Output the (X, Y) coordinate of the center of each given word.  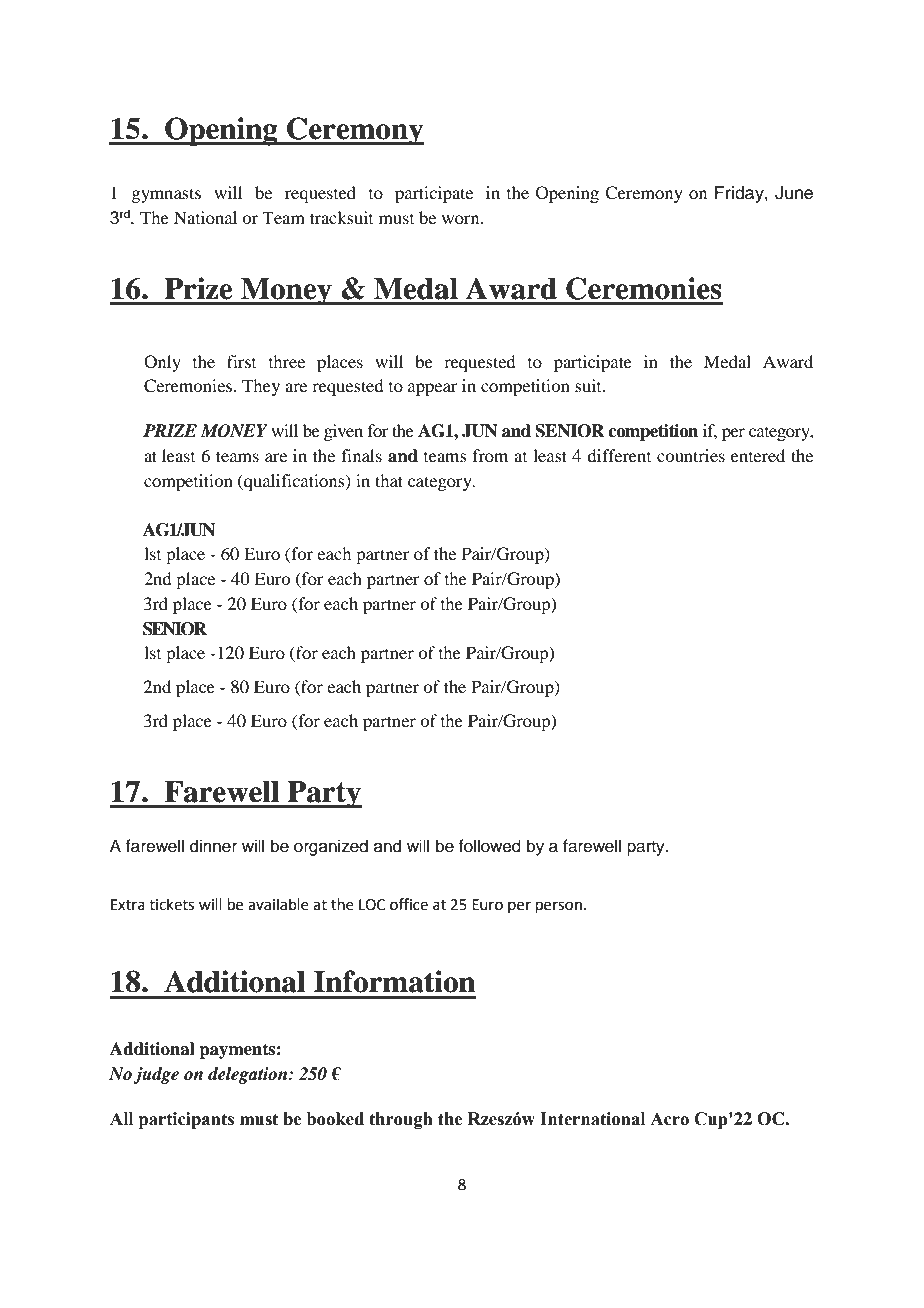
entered (758, 455)
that (389, 480)
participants (186, 1120)
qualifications (294, 482)
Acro (669, 1119)
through (401, 1120)
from (490, 455)
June (794, 193)
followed (489, 846)
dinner (213, 846)
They (261, 387)
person (559, 907)
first (241, 361)
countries (691, 455)
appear (433, 389)
